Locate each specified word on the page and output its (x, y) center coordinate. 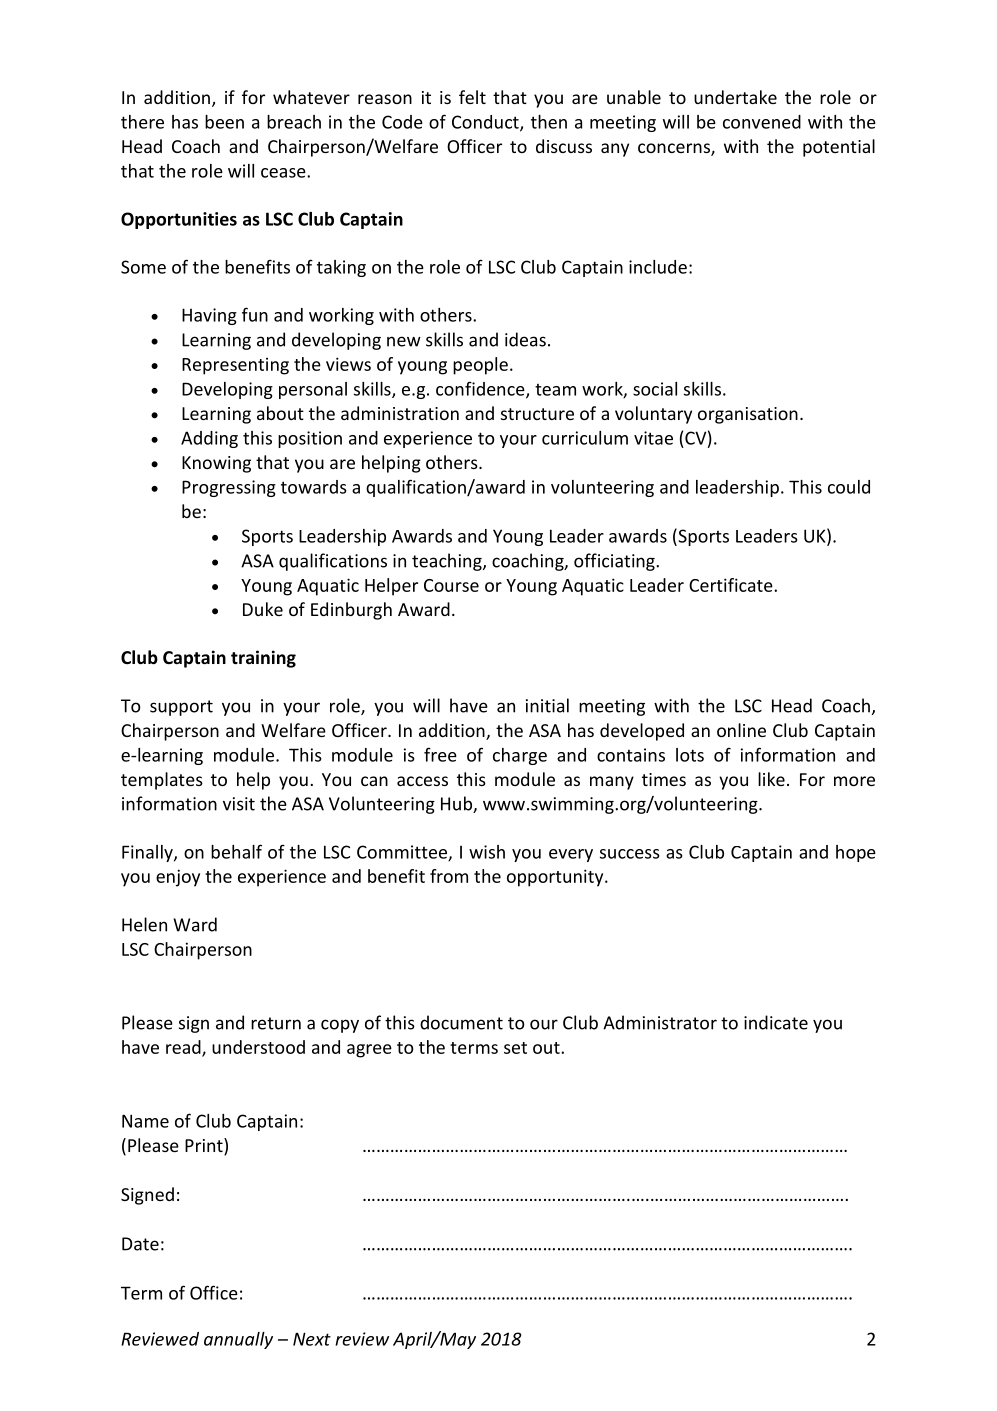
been (224, 122)
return (276, 1023)
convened (762, 122)
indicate (776, 1022)
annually (238, 1340)
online (741, 730)
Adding (209, 439)
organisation (748, 415)
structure (537, 414)
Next (312, 1339)
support (181, 708)
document (461, 1022)
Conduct (486, 123)
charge (520, 756)
